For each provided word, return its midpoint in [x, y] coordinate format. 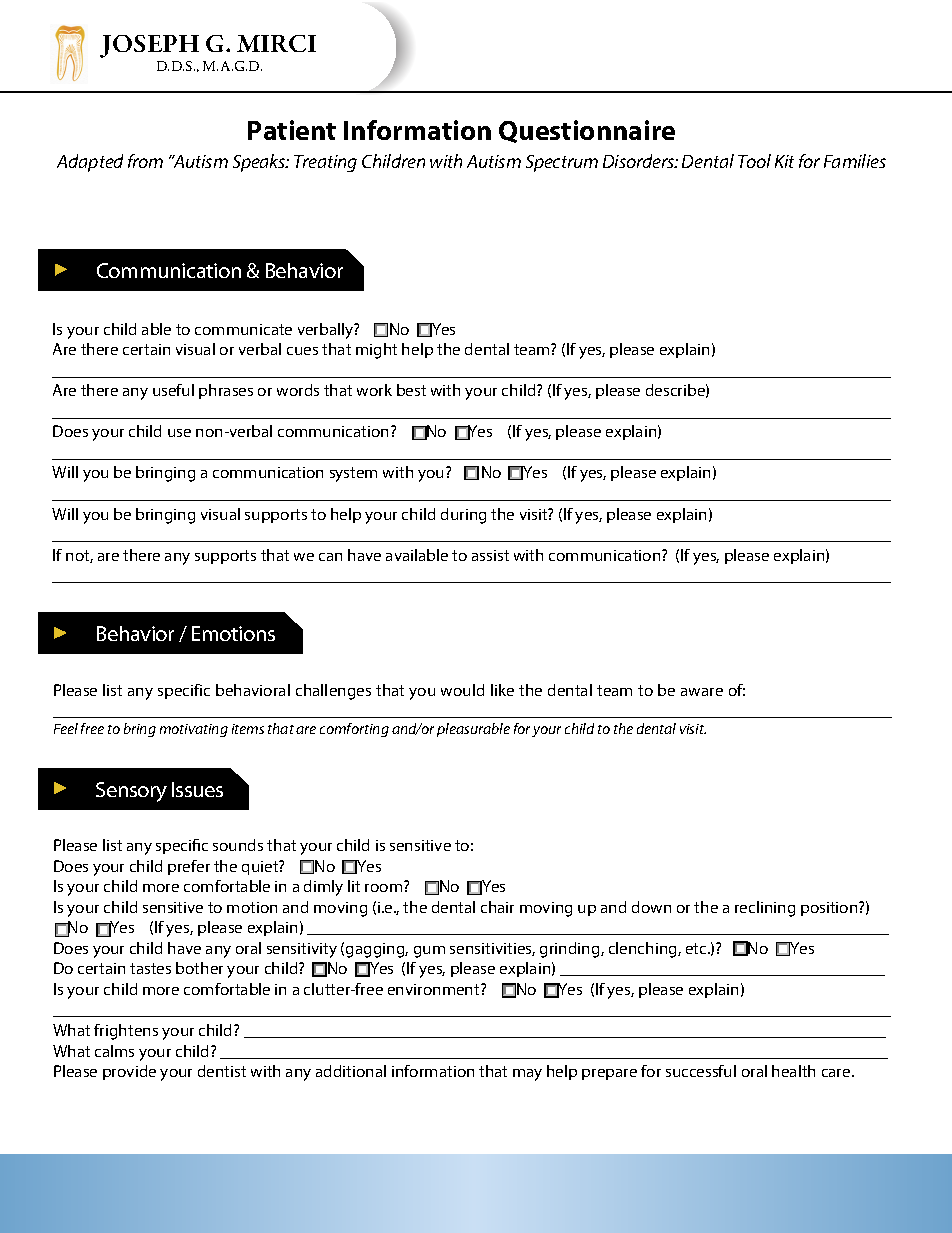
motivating [194, 730]
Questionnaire [587, 131]
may [527, 1075]
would [462, 690]
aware [702, 692]
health [793, 1071]
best [411, 390]
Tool [754, 161]
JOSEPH [149, 46]
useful [173, 390]
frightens [126, 1032]
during [463, 516]
